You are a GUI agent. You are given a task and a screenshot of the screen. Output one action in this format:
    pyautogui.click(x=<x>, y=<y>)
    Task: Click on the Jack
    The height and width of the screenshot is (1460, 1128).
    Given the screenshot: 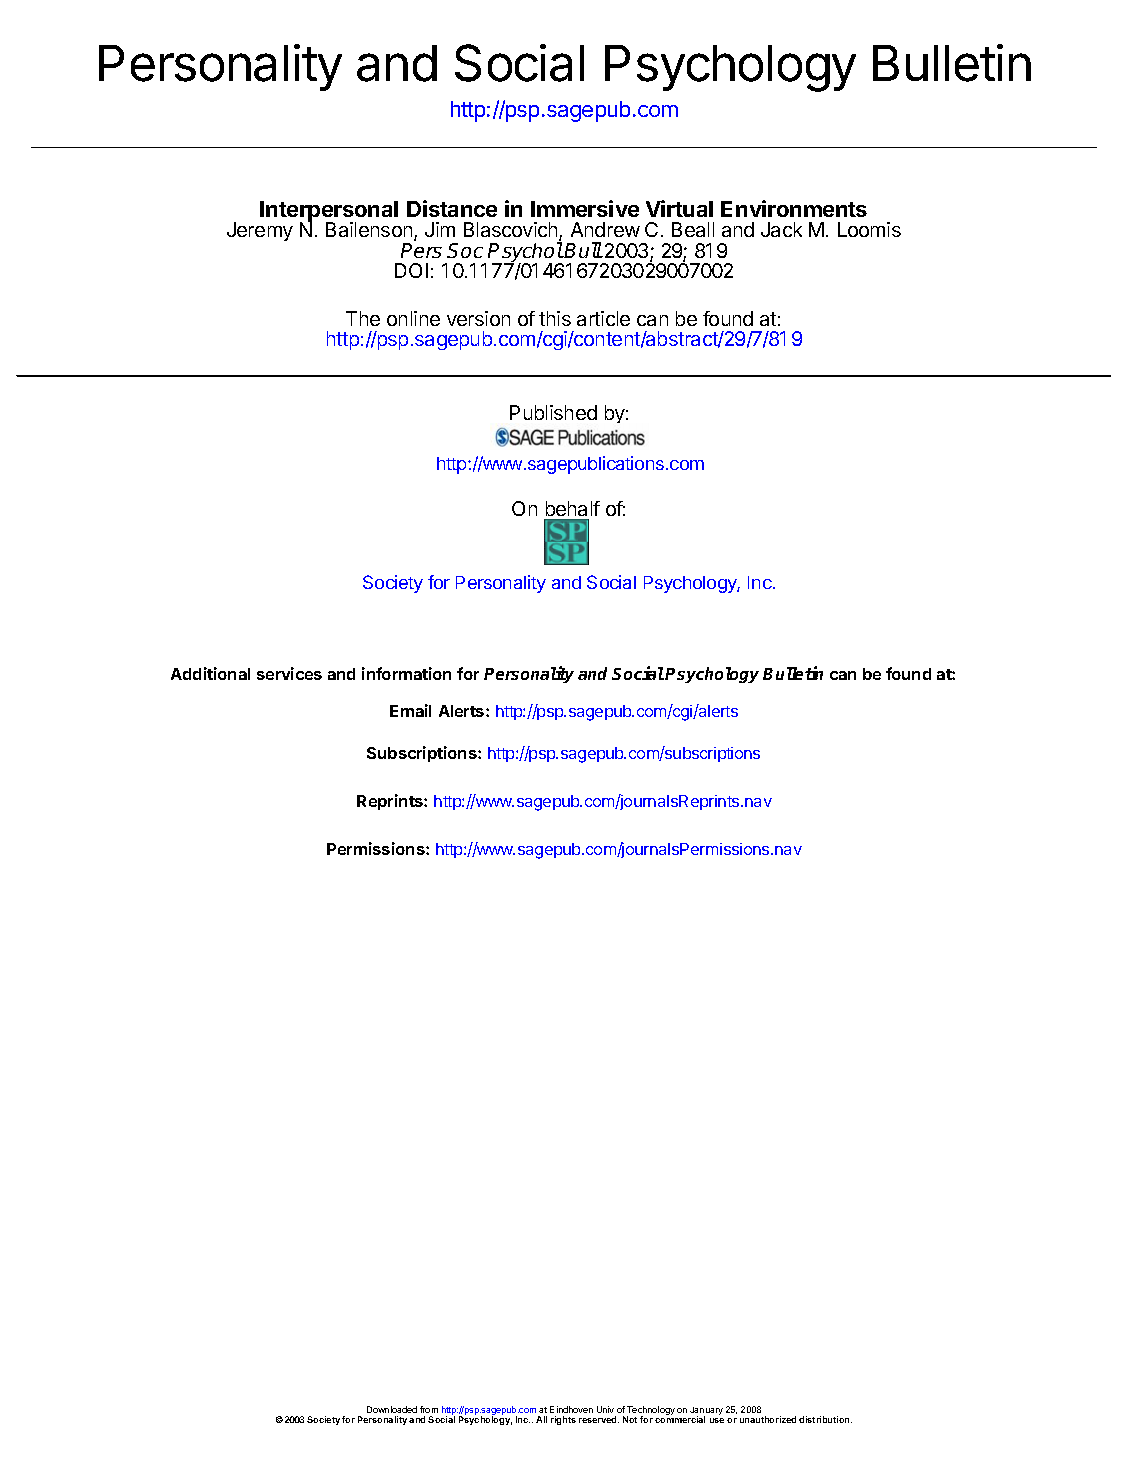 What is the action you would take?
    pyautogui.click(x=781, y=229)
